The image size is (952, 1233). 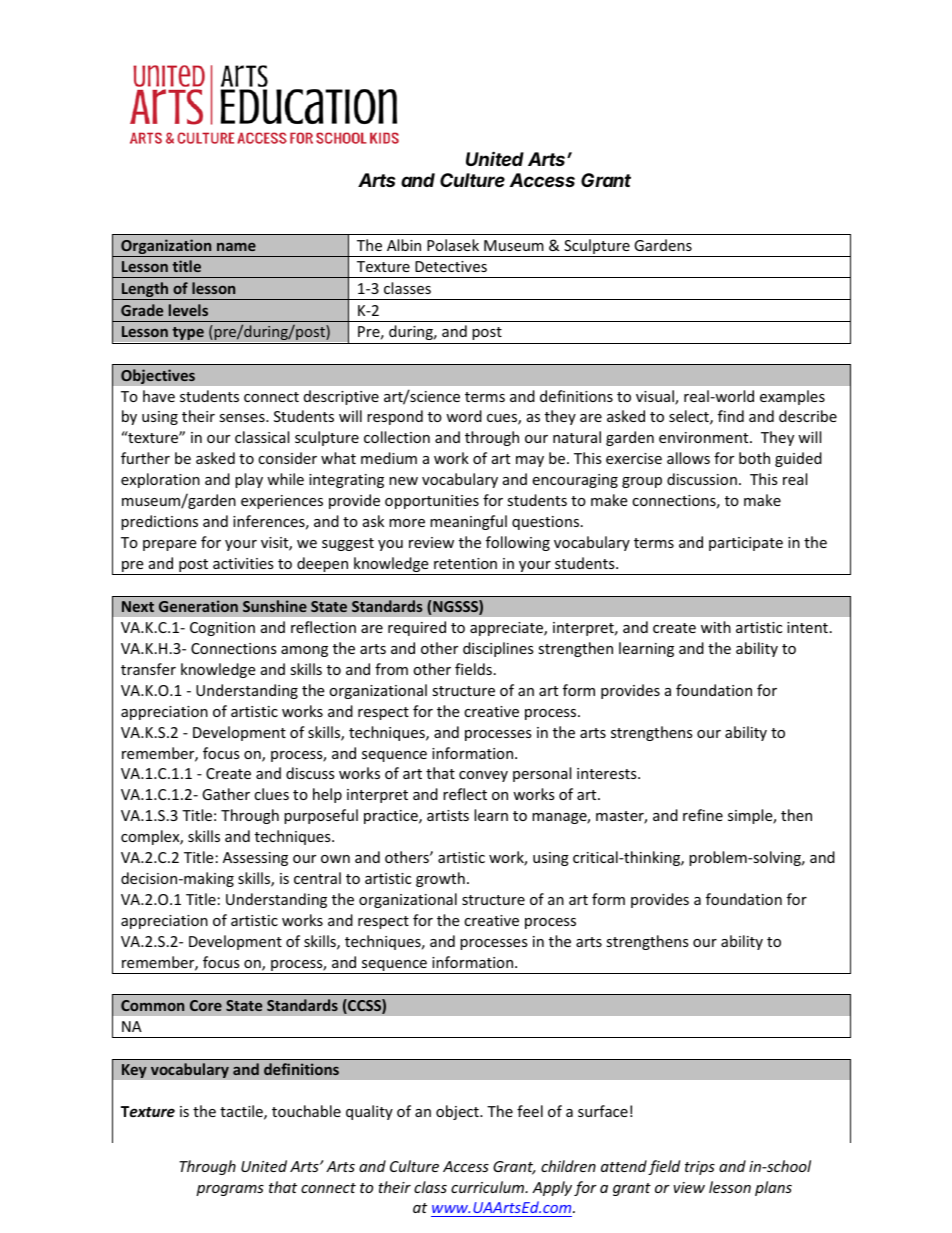 What do you see at coordinates (483, 776) in the page?
I see `convey` at bounding box center [483, 776].
